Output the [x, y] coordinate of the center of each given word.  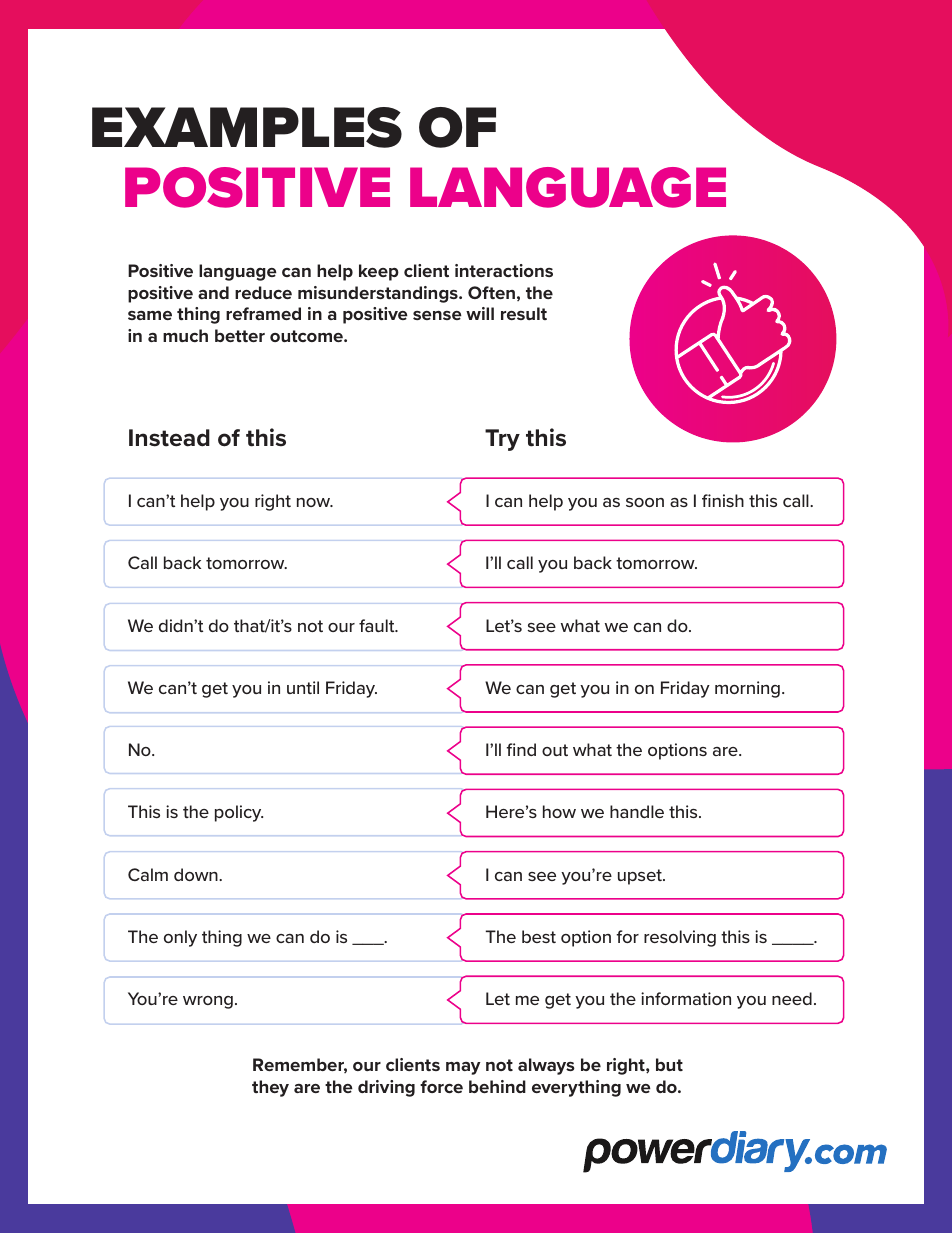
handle [637, 811]
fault [378, 625]
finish [723, 500]
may [463, 1068]
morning [747, 689]
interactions [504, 270]
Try [502, 440]
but [669, 1064]
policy [239, 813]
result [524, 313]
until [303, 687]
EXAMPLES [247, 127]
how [559, 811]
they [270, 1088]
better [240, 335]
